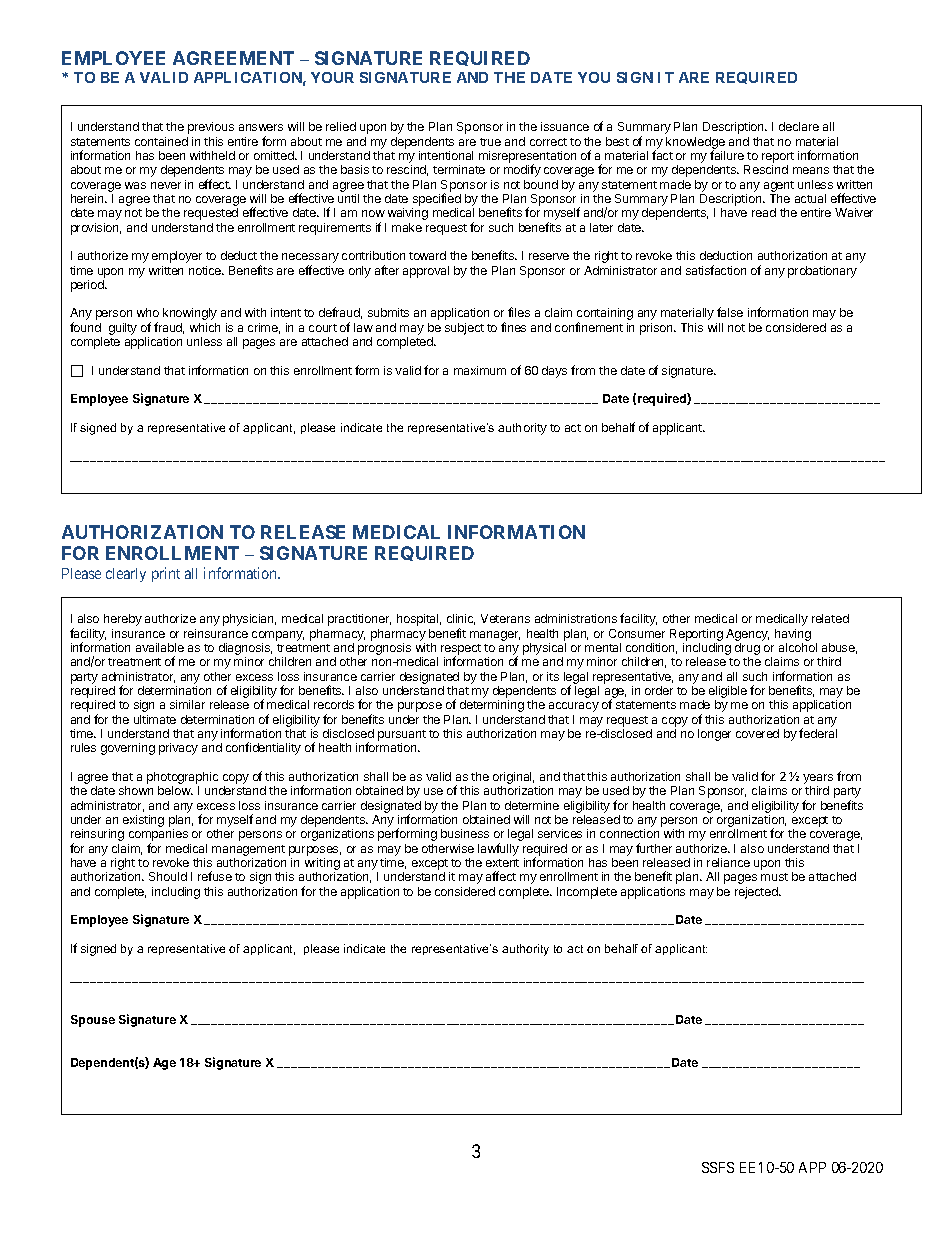 The image size is (952, 1233). I want to click on maximum, so click(480, 370).
